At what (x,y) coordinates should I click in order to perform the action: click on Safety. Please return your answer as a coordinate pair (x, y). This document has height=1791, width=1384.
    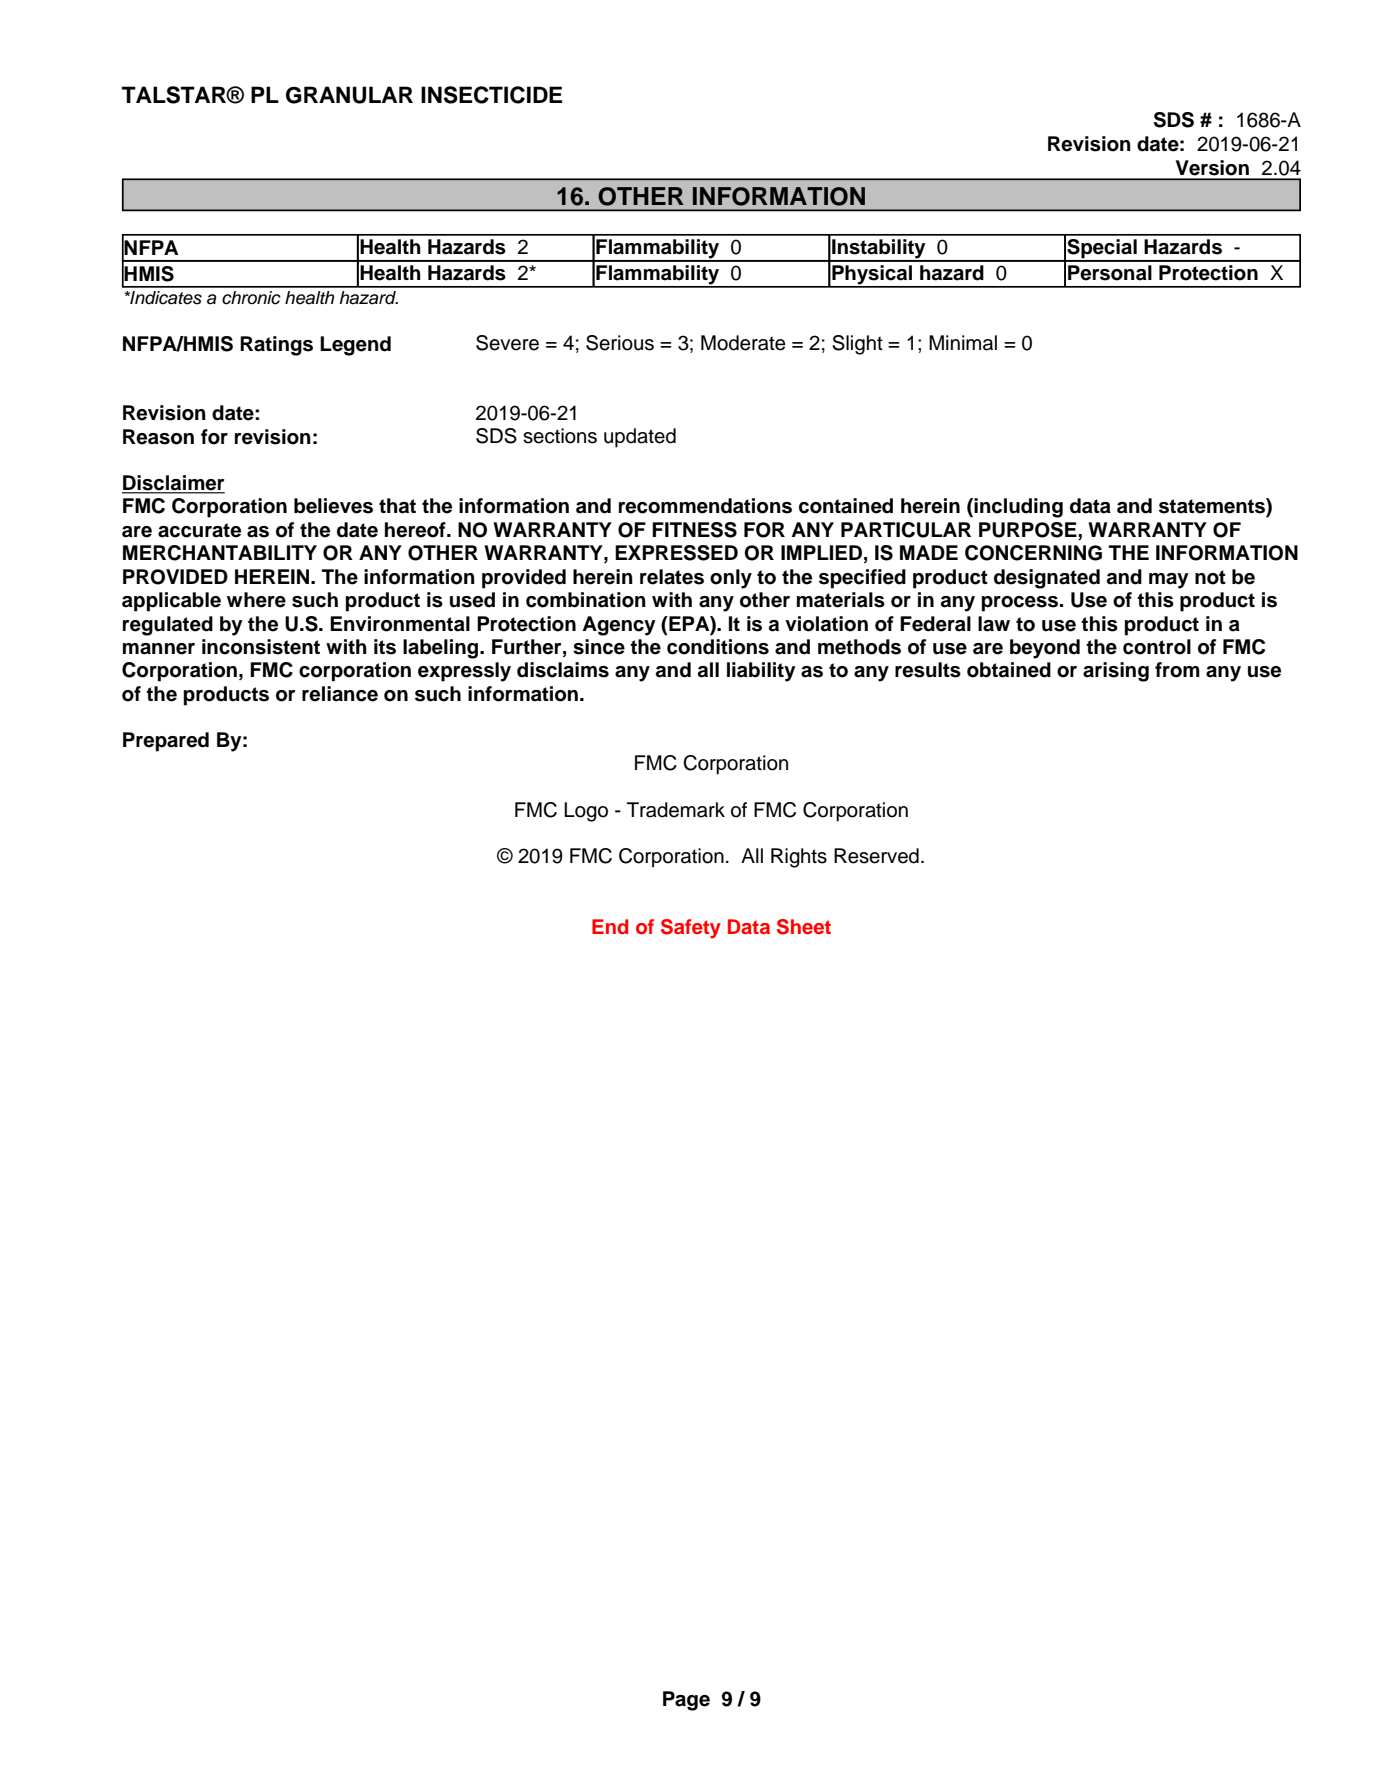
    Looking at the image, I should click on (691, 929).
